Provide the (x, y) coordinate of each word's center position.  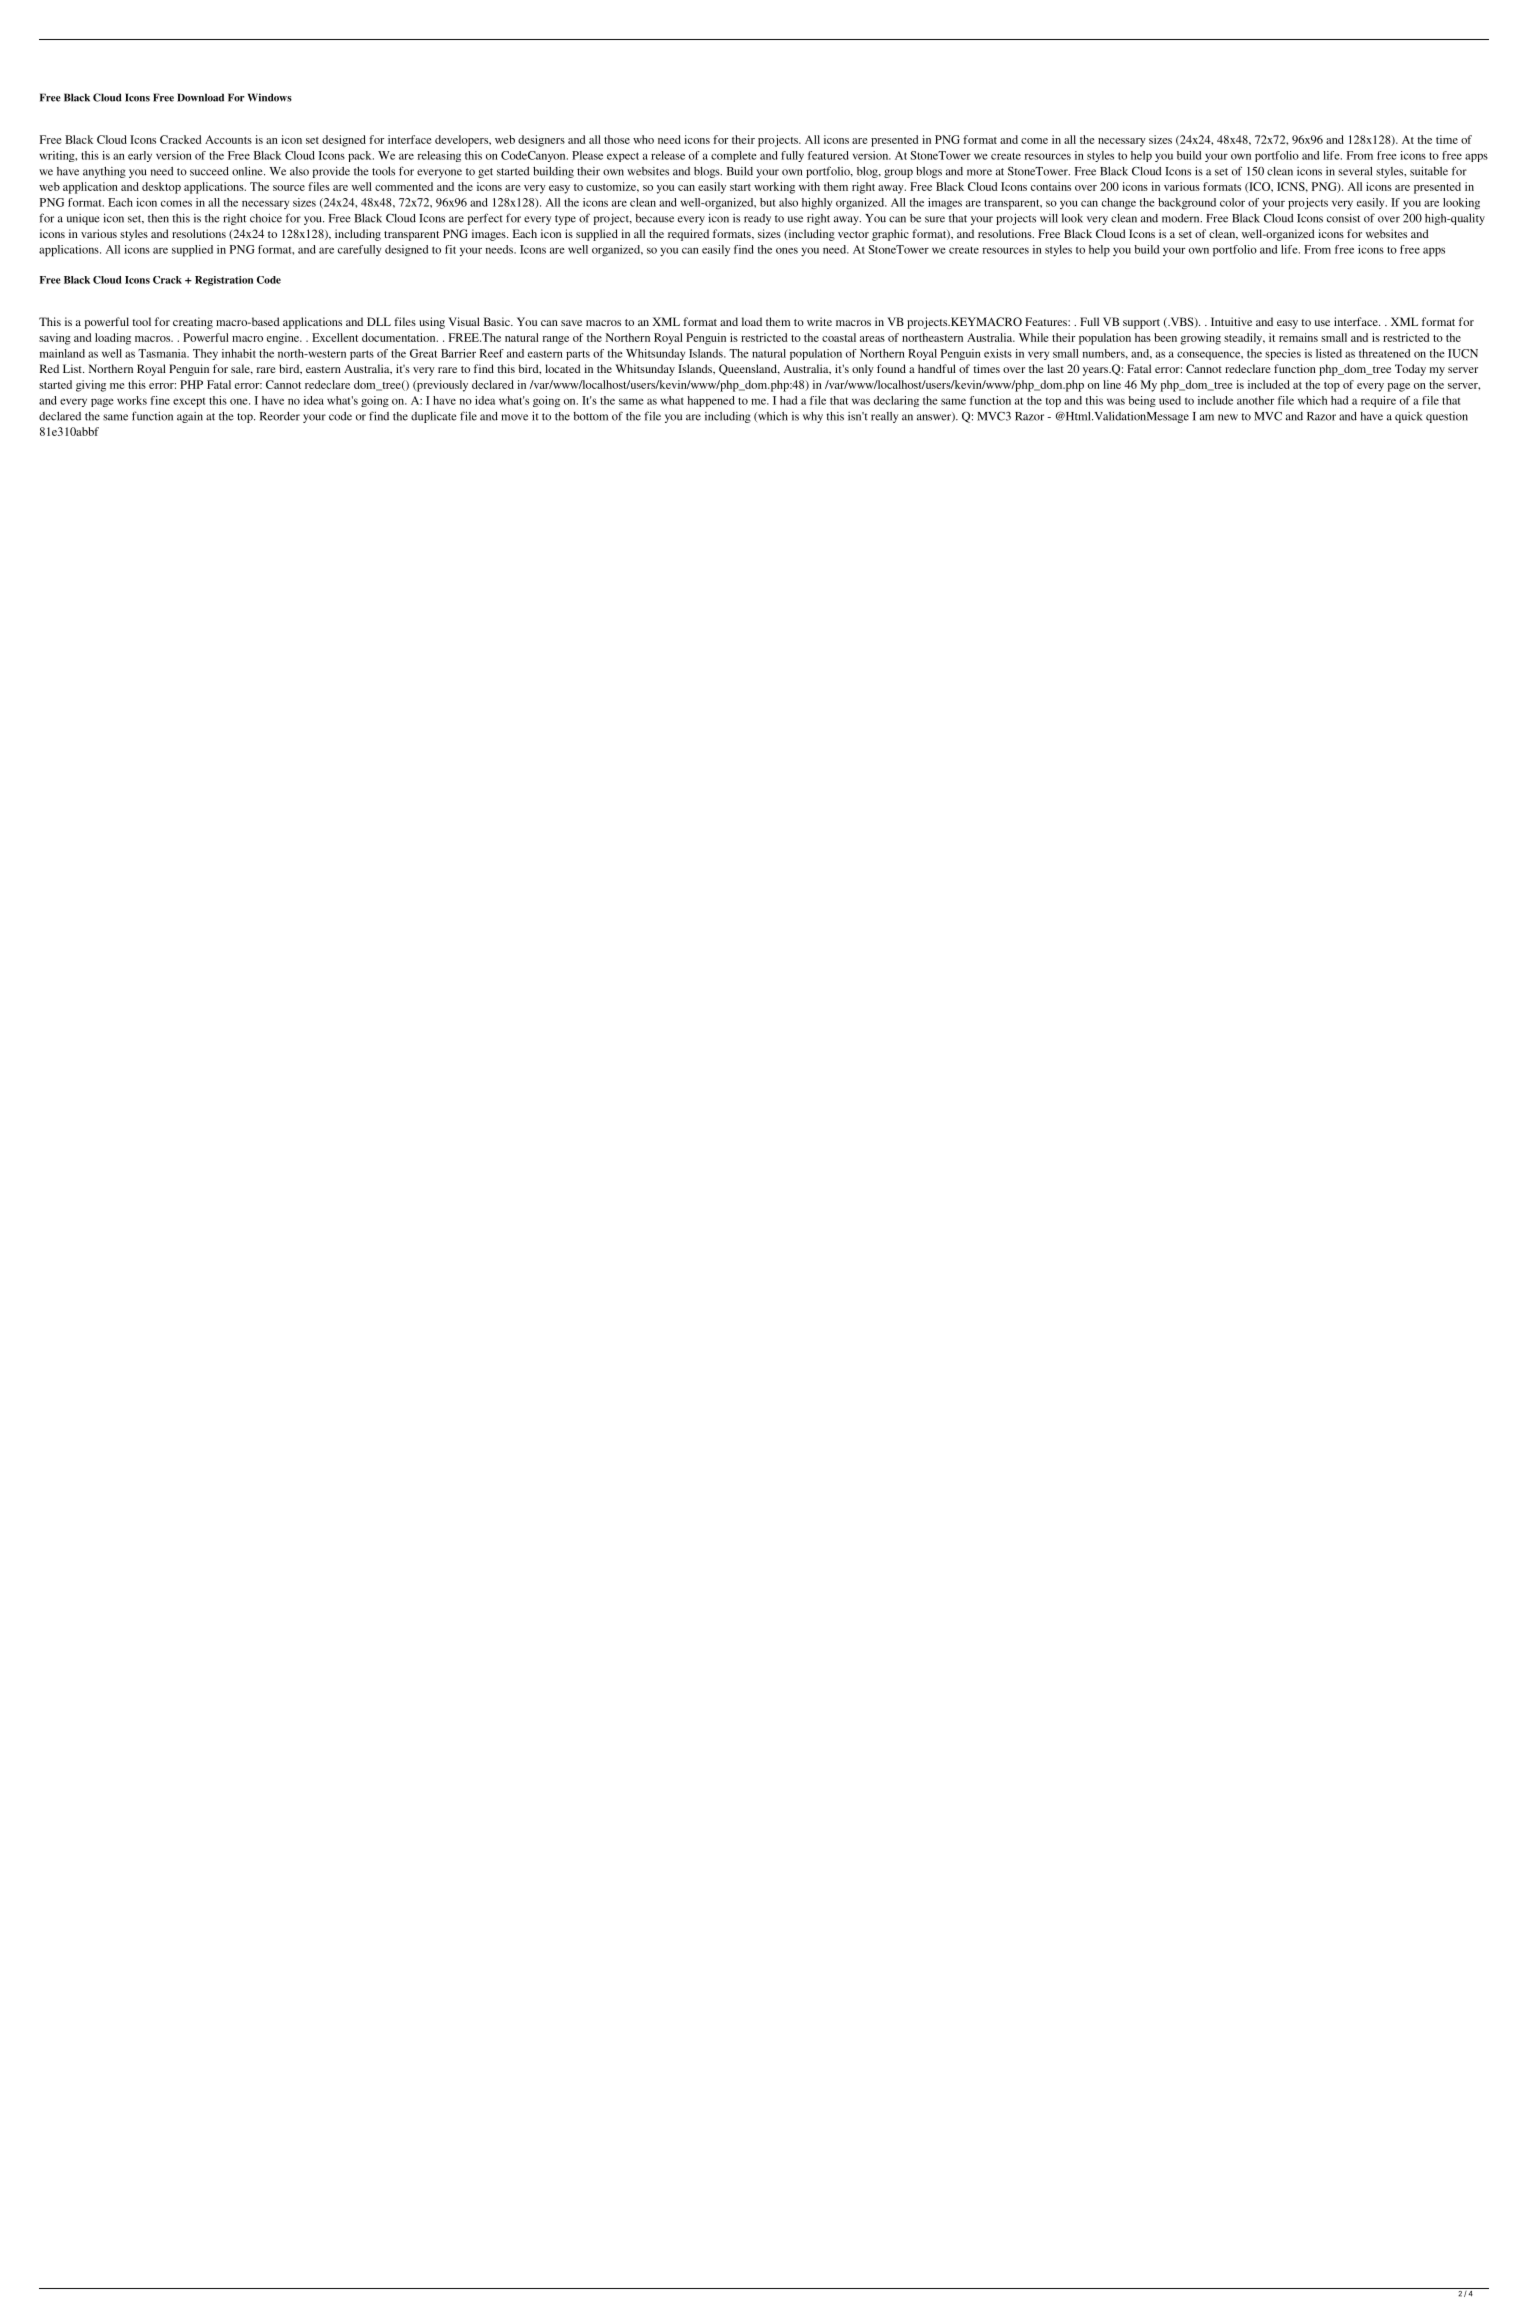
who (643, 139)
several (1355, 171)
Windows (270, 97)
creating (193, 323)
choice (266, 218)
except (189, 402)
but (767, 202)
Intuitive (1231, 321)
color (1232, 202)
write (819, 321)
